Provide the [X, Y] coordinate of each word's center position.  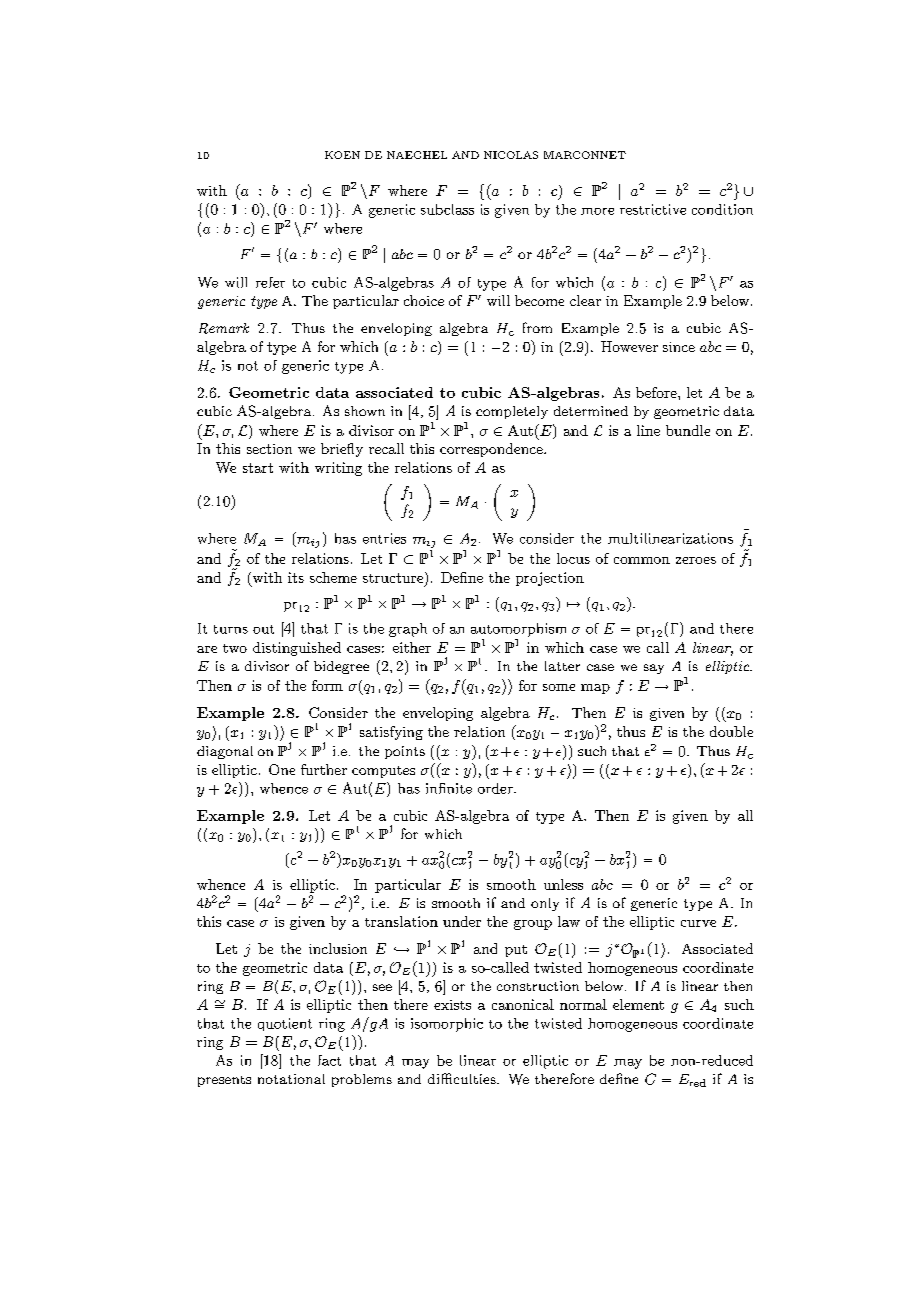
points [405, 752]
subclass [447, 209]
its [296, 577]
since [679, 347]
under [462, 921]
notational [291, 1079]
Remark [224, 328]
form [327, 685]
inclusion [338, 948]
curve [698, 923]
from [537, 327]
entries [384, 538]
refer [270, 282]
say [654, 669]
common [642, 560]
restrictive [653, 209]
